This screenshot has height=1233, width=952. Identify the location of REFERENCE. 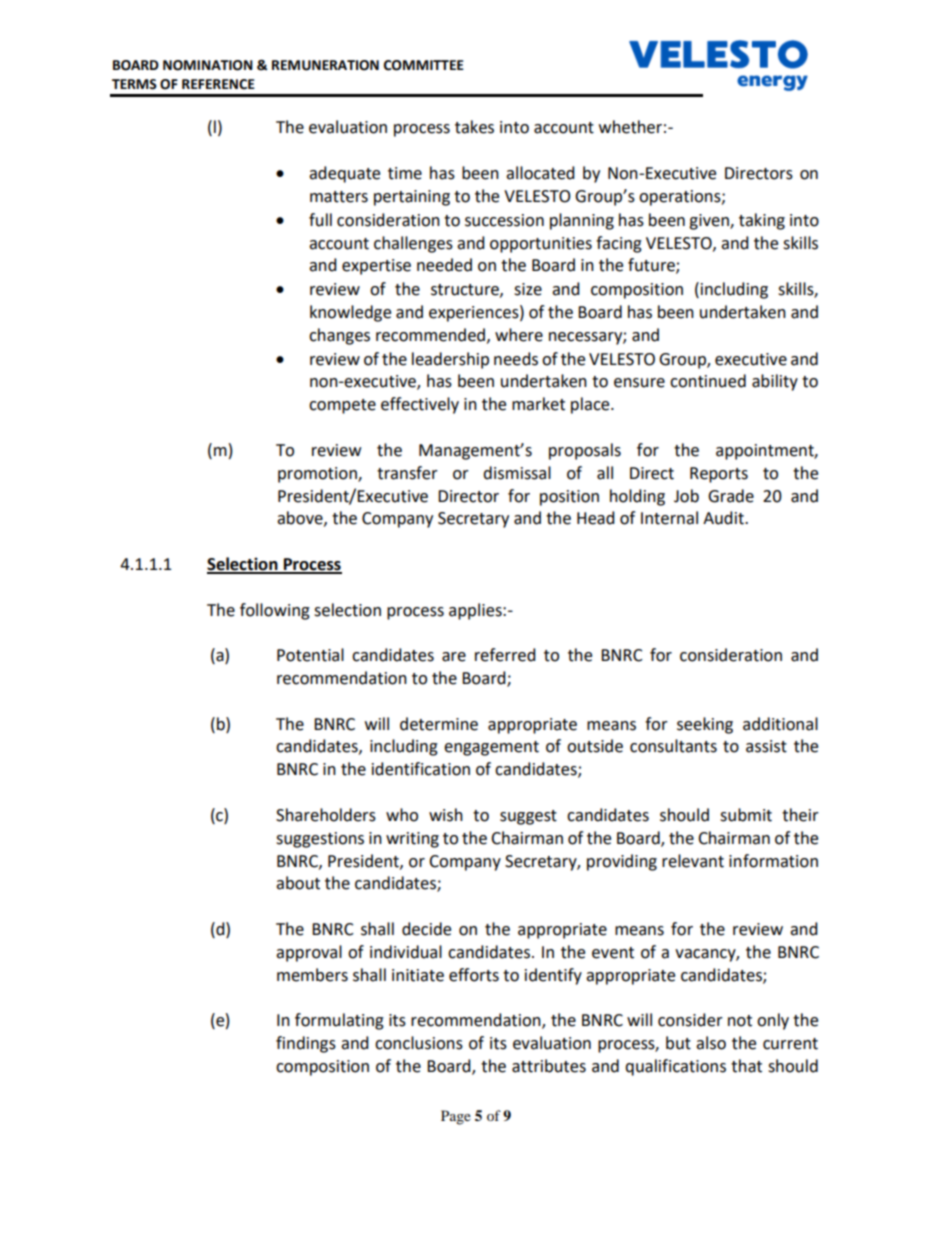
(218, 84).
